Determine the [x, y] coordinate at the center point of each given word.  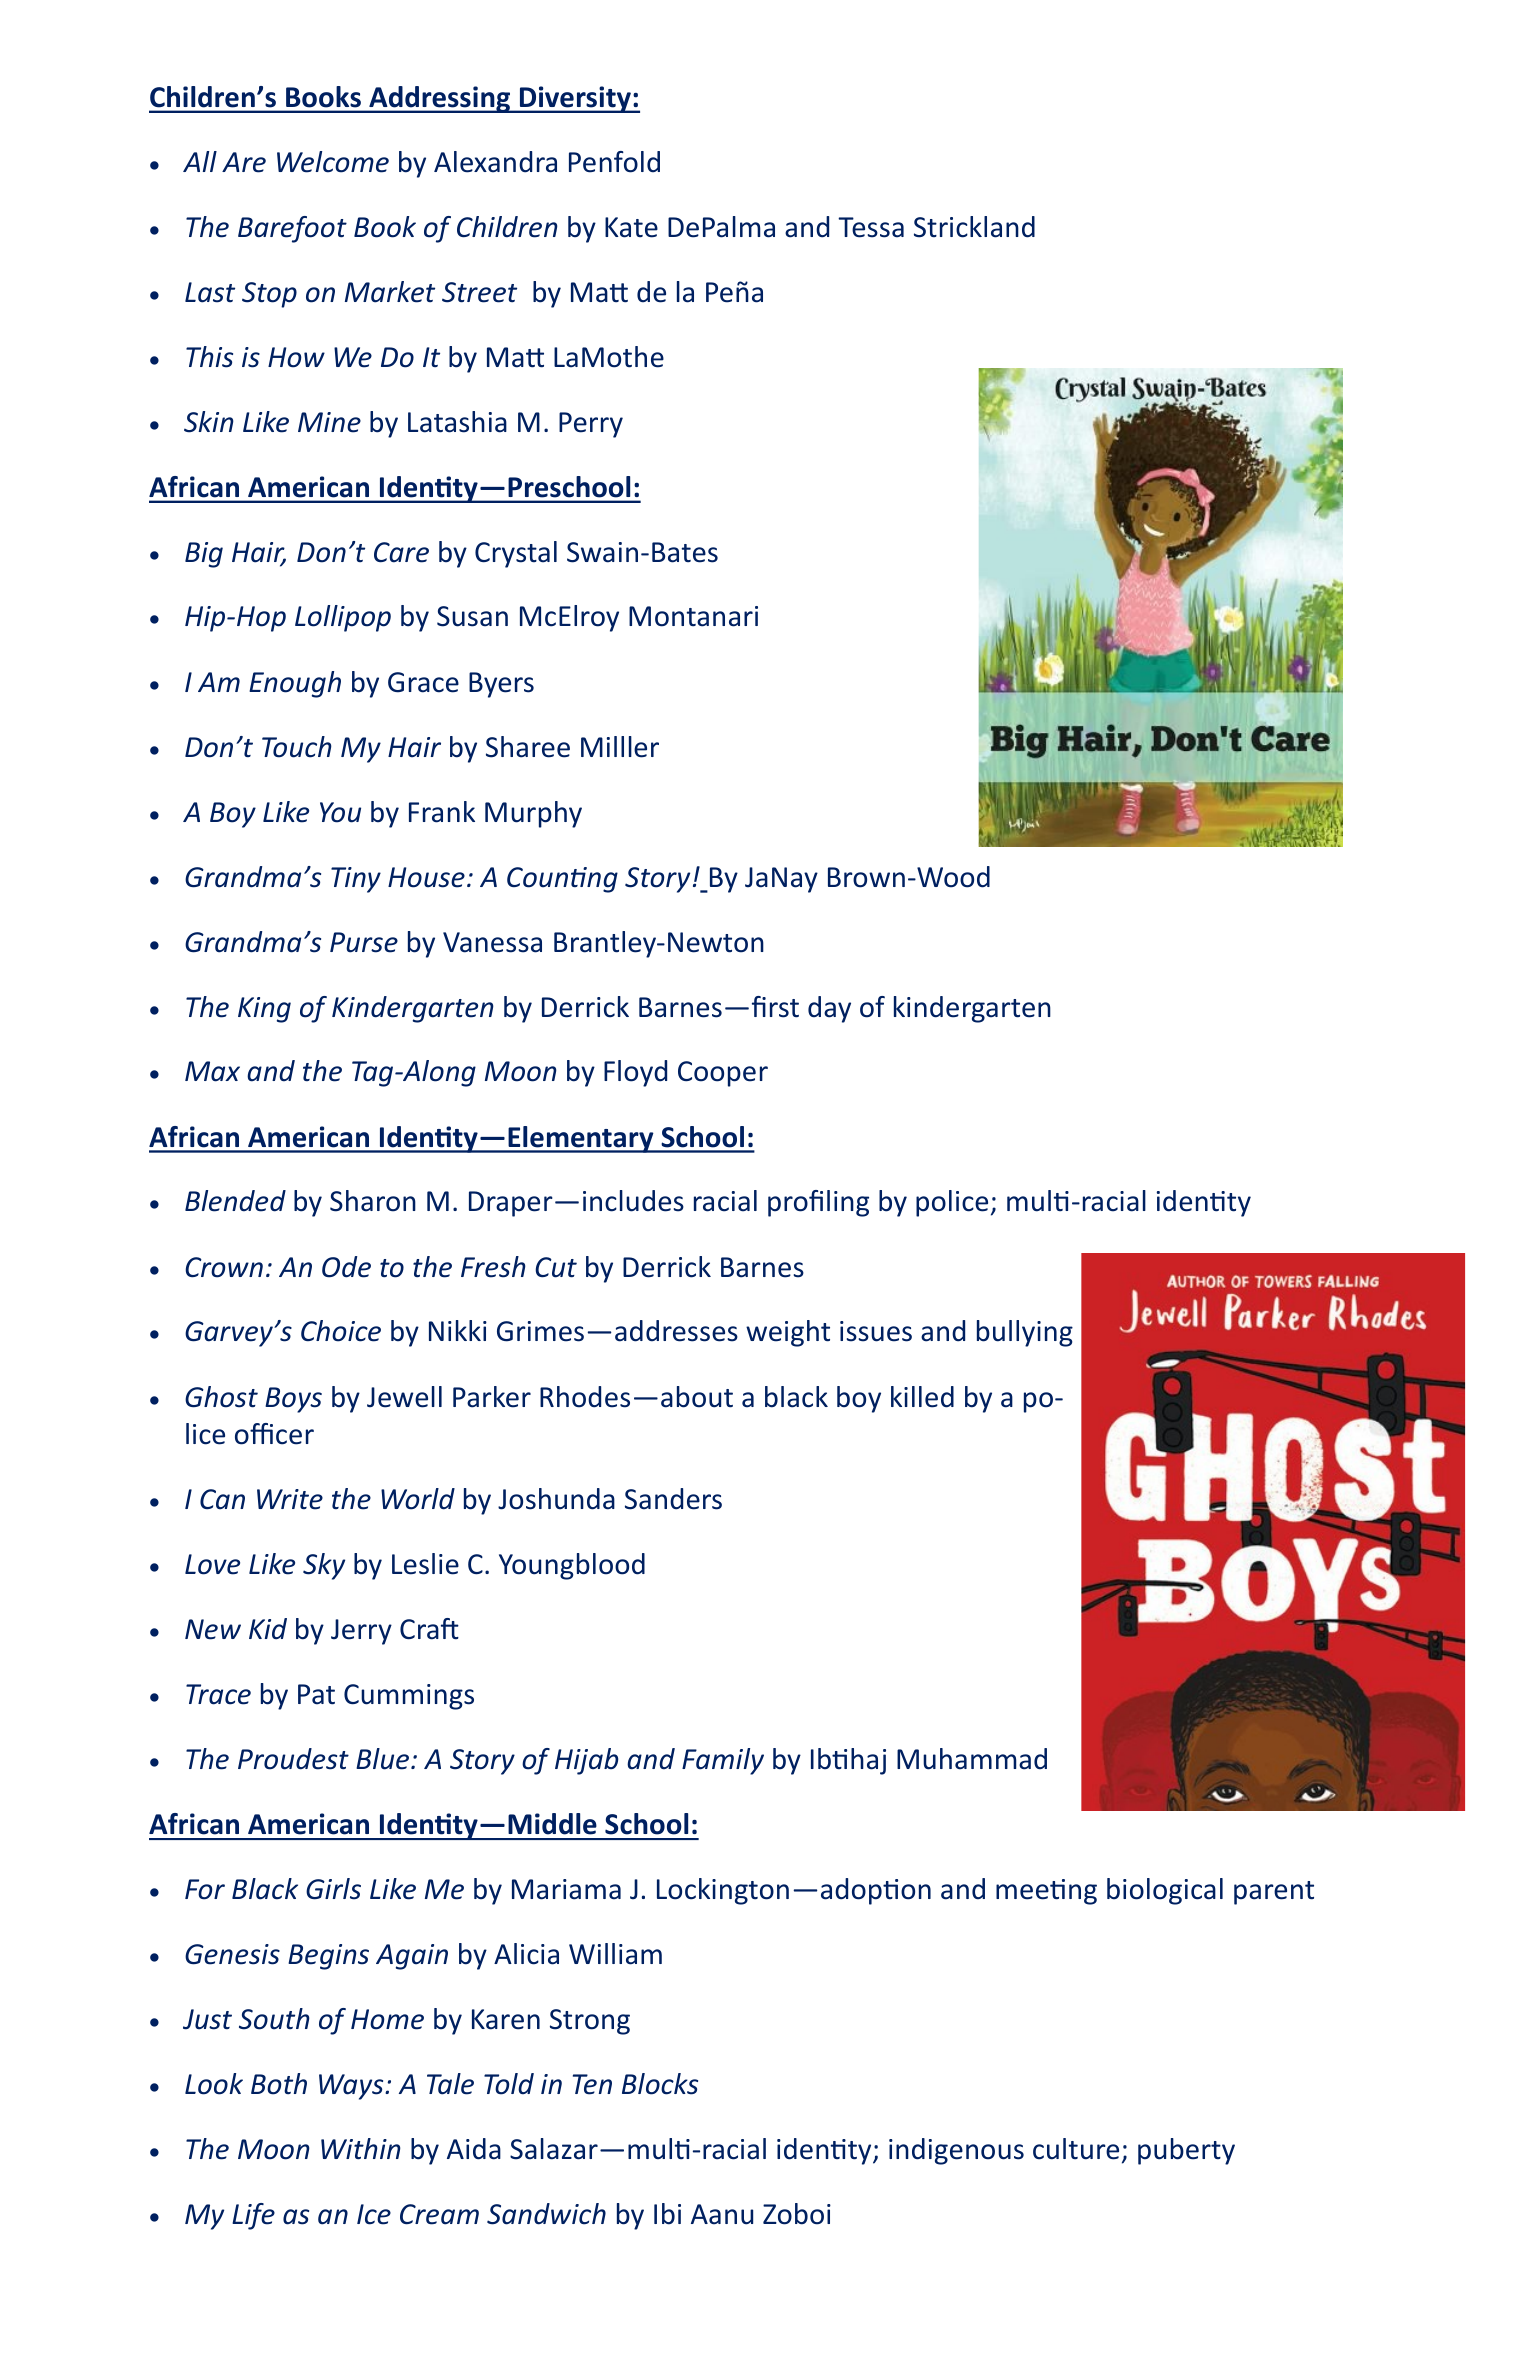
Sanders [673, 1499]
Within [361, 2149]
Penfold [614, 162]
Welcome [333, 162]
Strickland [974, 227]
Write [290, 1499]
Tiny [356, 880]
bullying [1025, 1333]
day [829, 1009]
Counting [562, 880]
